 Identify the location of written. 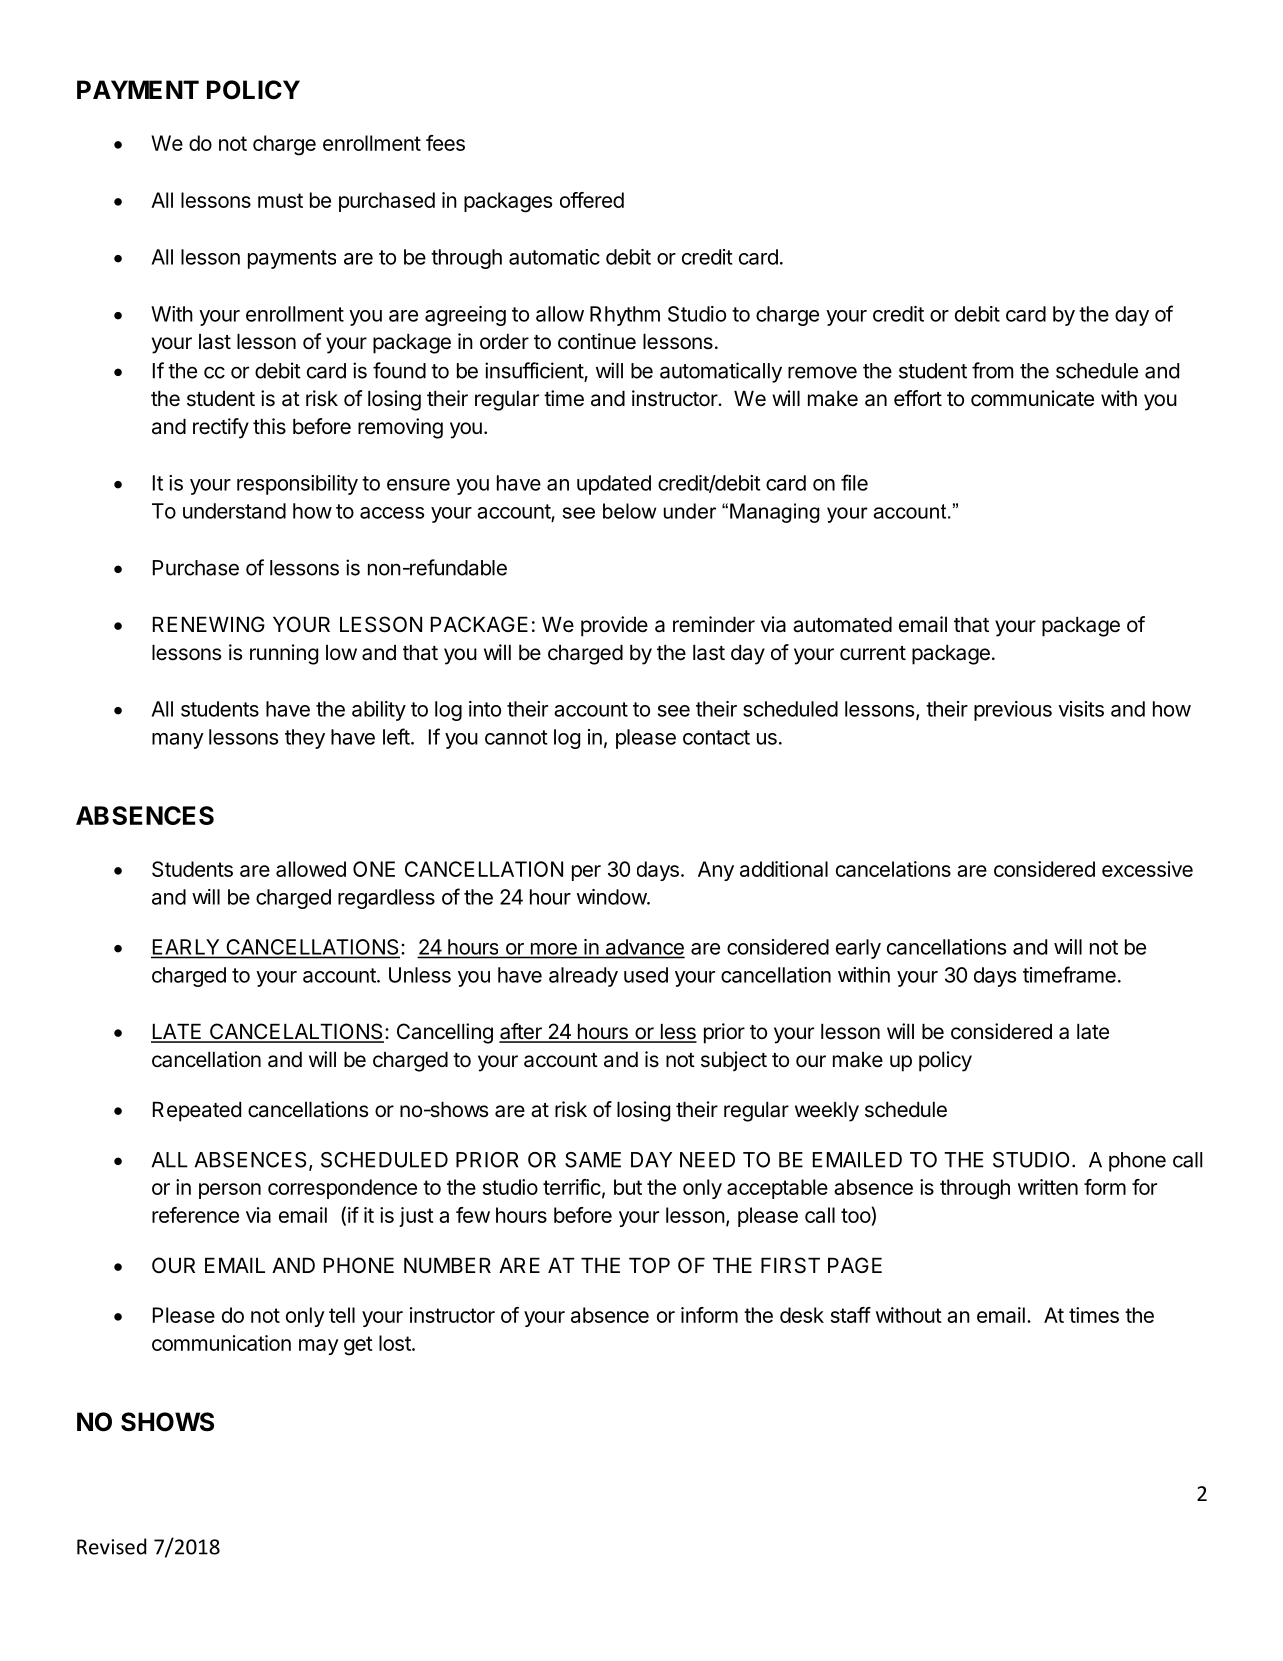
(1048, 1187).
